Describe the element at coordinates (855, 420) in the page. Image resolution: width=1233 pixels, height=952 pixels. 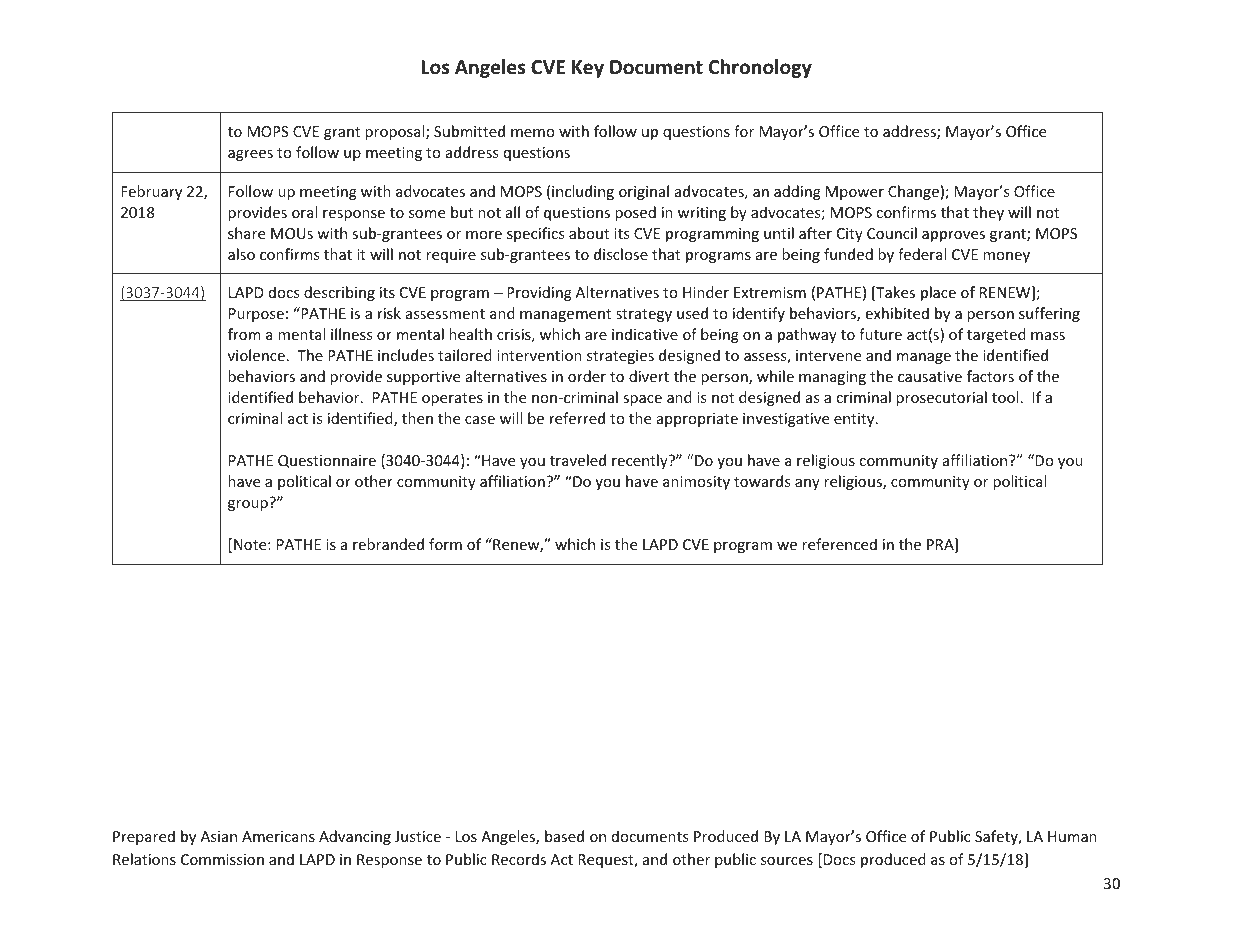
I see `entity` at that location.
